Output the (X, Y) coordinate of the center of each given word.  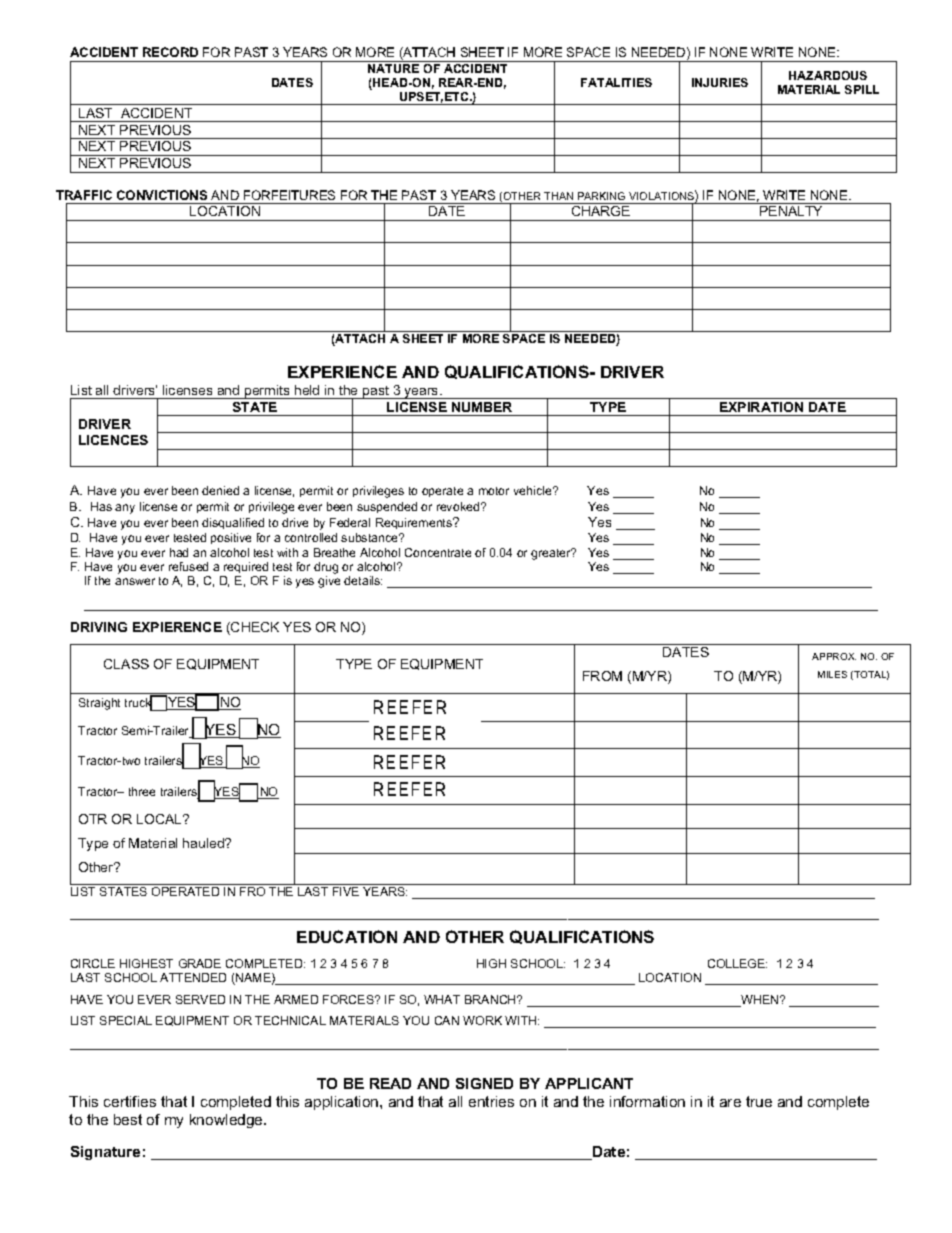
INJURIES (720, 82)
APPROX (834, 656)
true (759, 1101)
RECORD (170, 52)
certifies (130, 1101)
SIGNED (484, 1083)
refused (188, 566)
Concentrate (438, 552)
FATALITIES (616, 82)
